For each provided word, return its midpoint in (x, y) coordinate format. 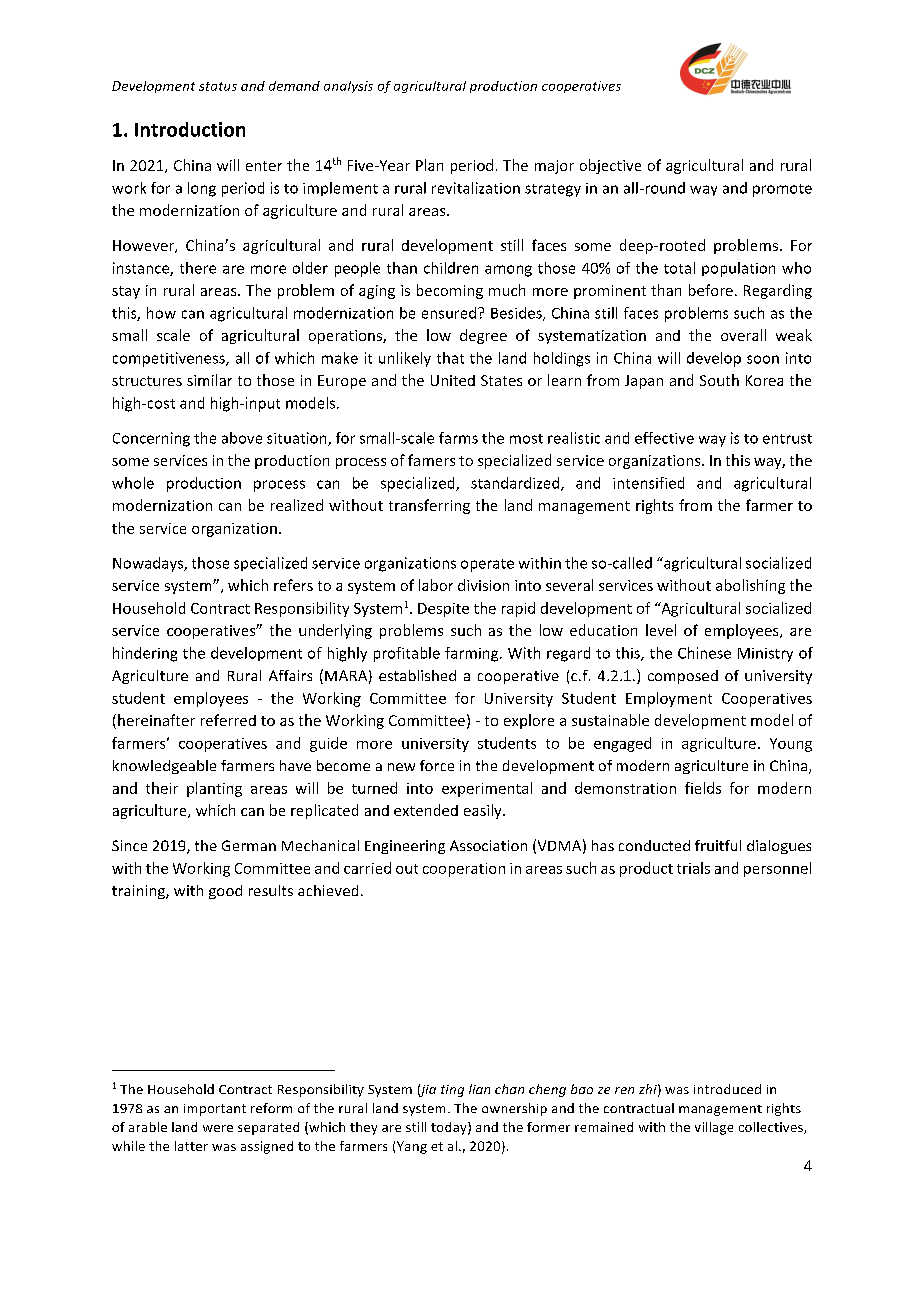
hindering (145, 654)
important (215, 1110)
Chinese (704, 653)
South (719, 380)
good (225, 892)
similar (209, 380)
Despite (443, 610)
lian (479, 1089)
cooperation (464, 870)
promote (782, 190)
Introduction (190, 129)
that (450, 358)
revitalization (476, 188)
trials (693, 868)
